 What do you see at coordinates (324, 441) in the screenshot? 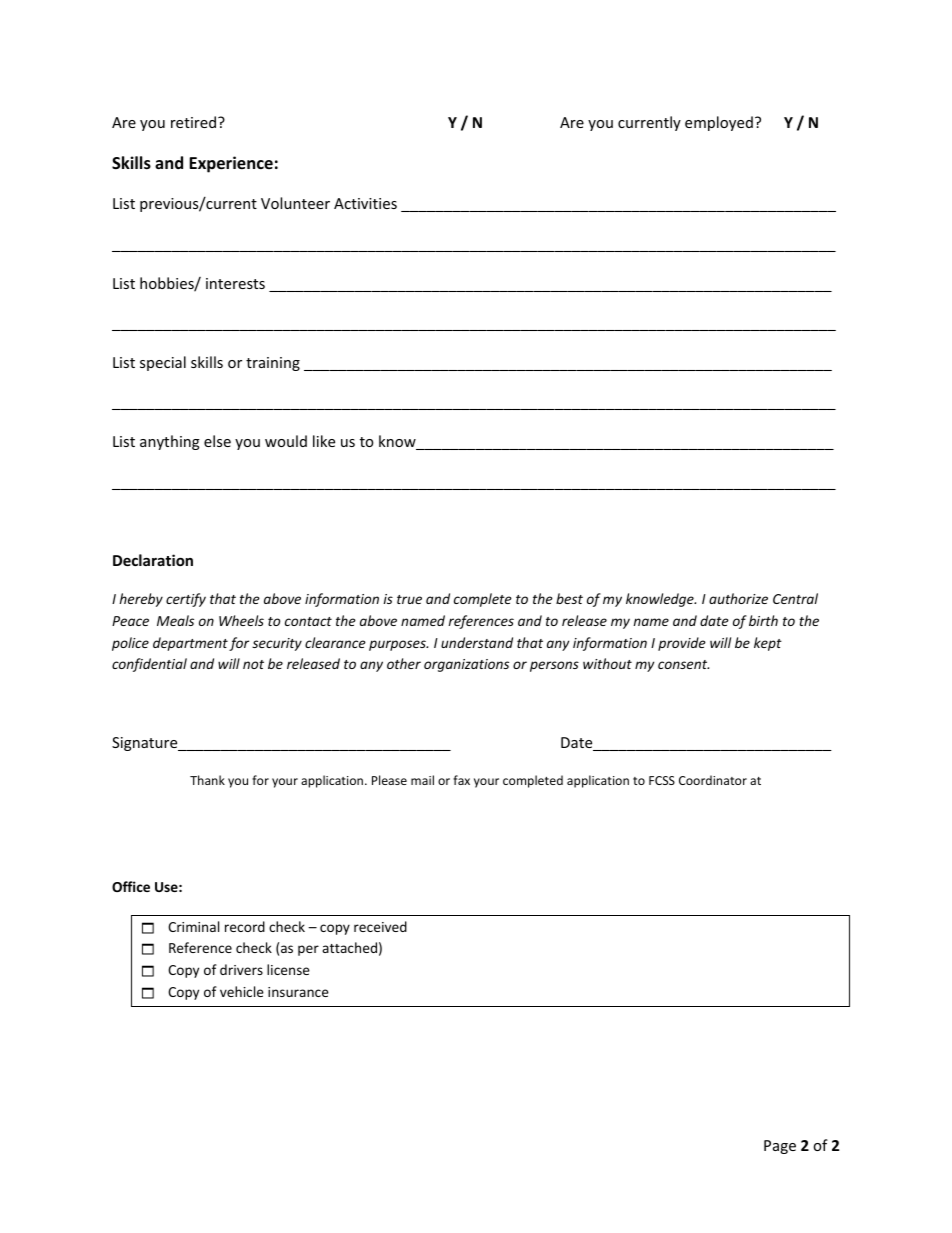
I see `like` at bounding box center [324, 441].
